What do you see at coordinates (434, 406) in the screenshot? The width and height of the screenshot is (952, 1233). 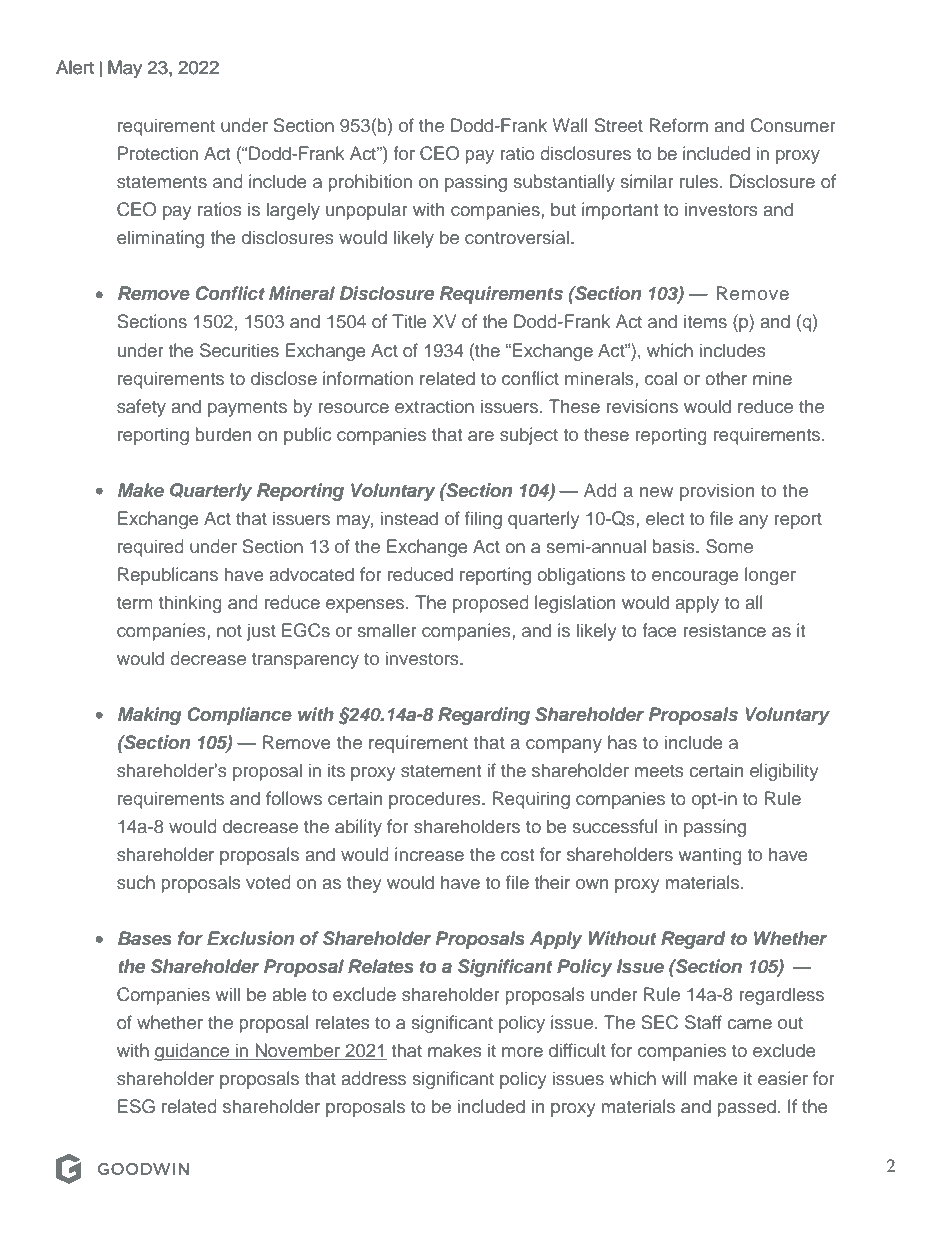 I see `extraction` at bounding box center [434, 406].
